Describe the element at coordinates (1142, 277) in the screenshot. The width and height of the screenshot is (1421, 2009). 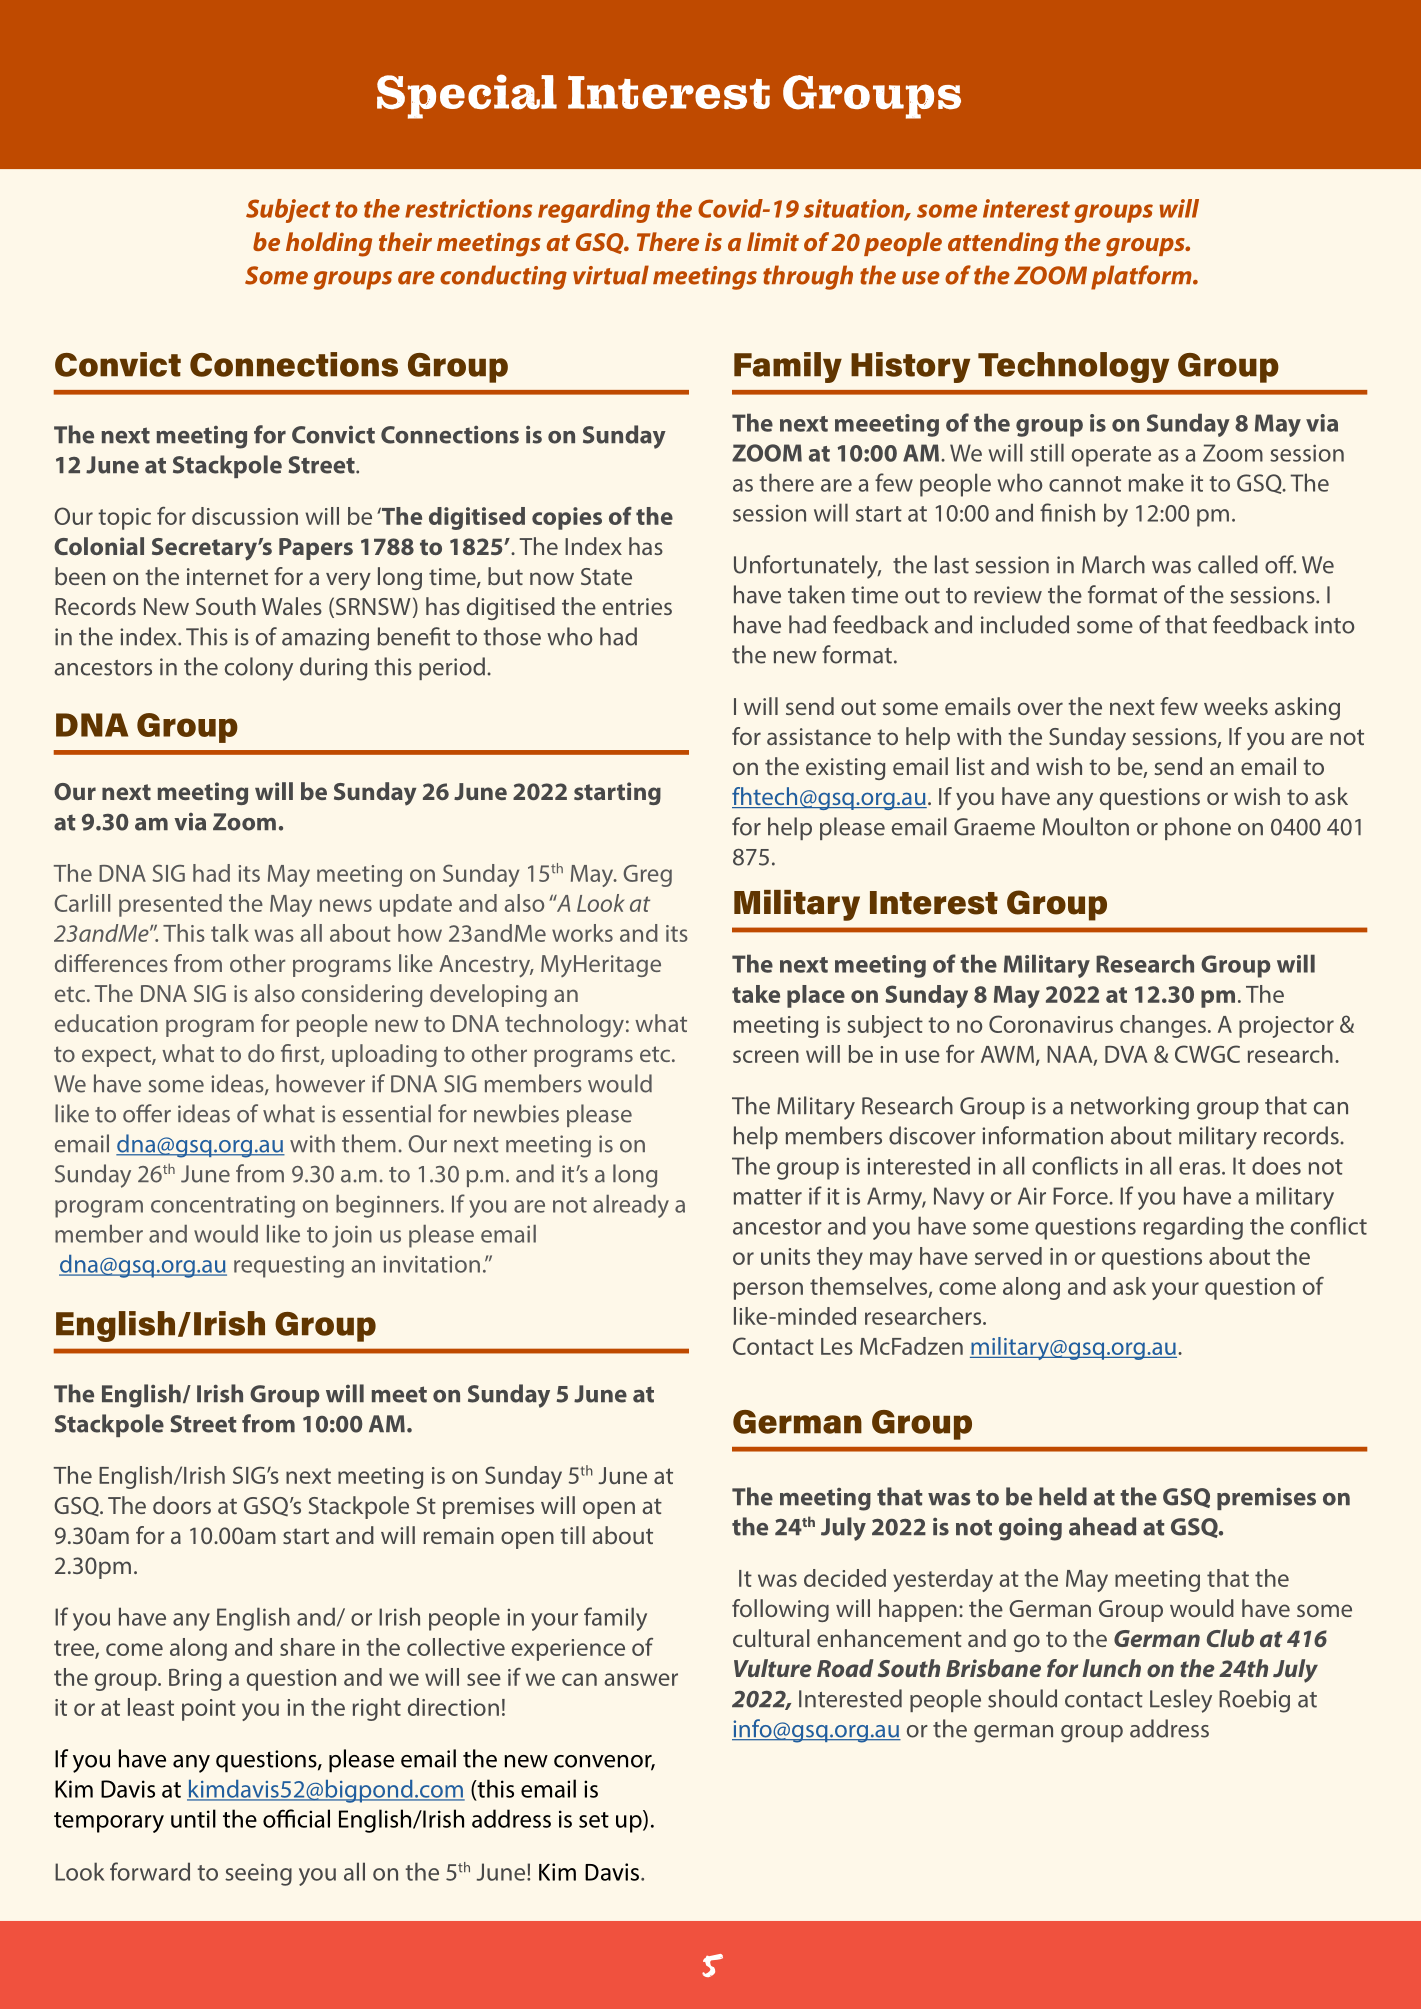
I see `platform` at that location.
